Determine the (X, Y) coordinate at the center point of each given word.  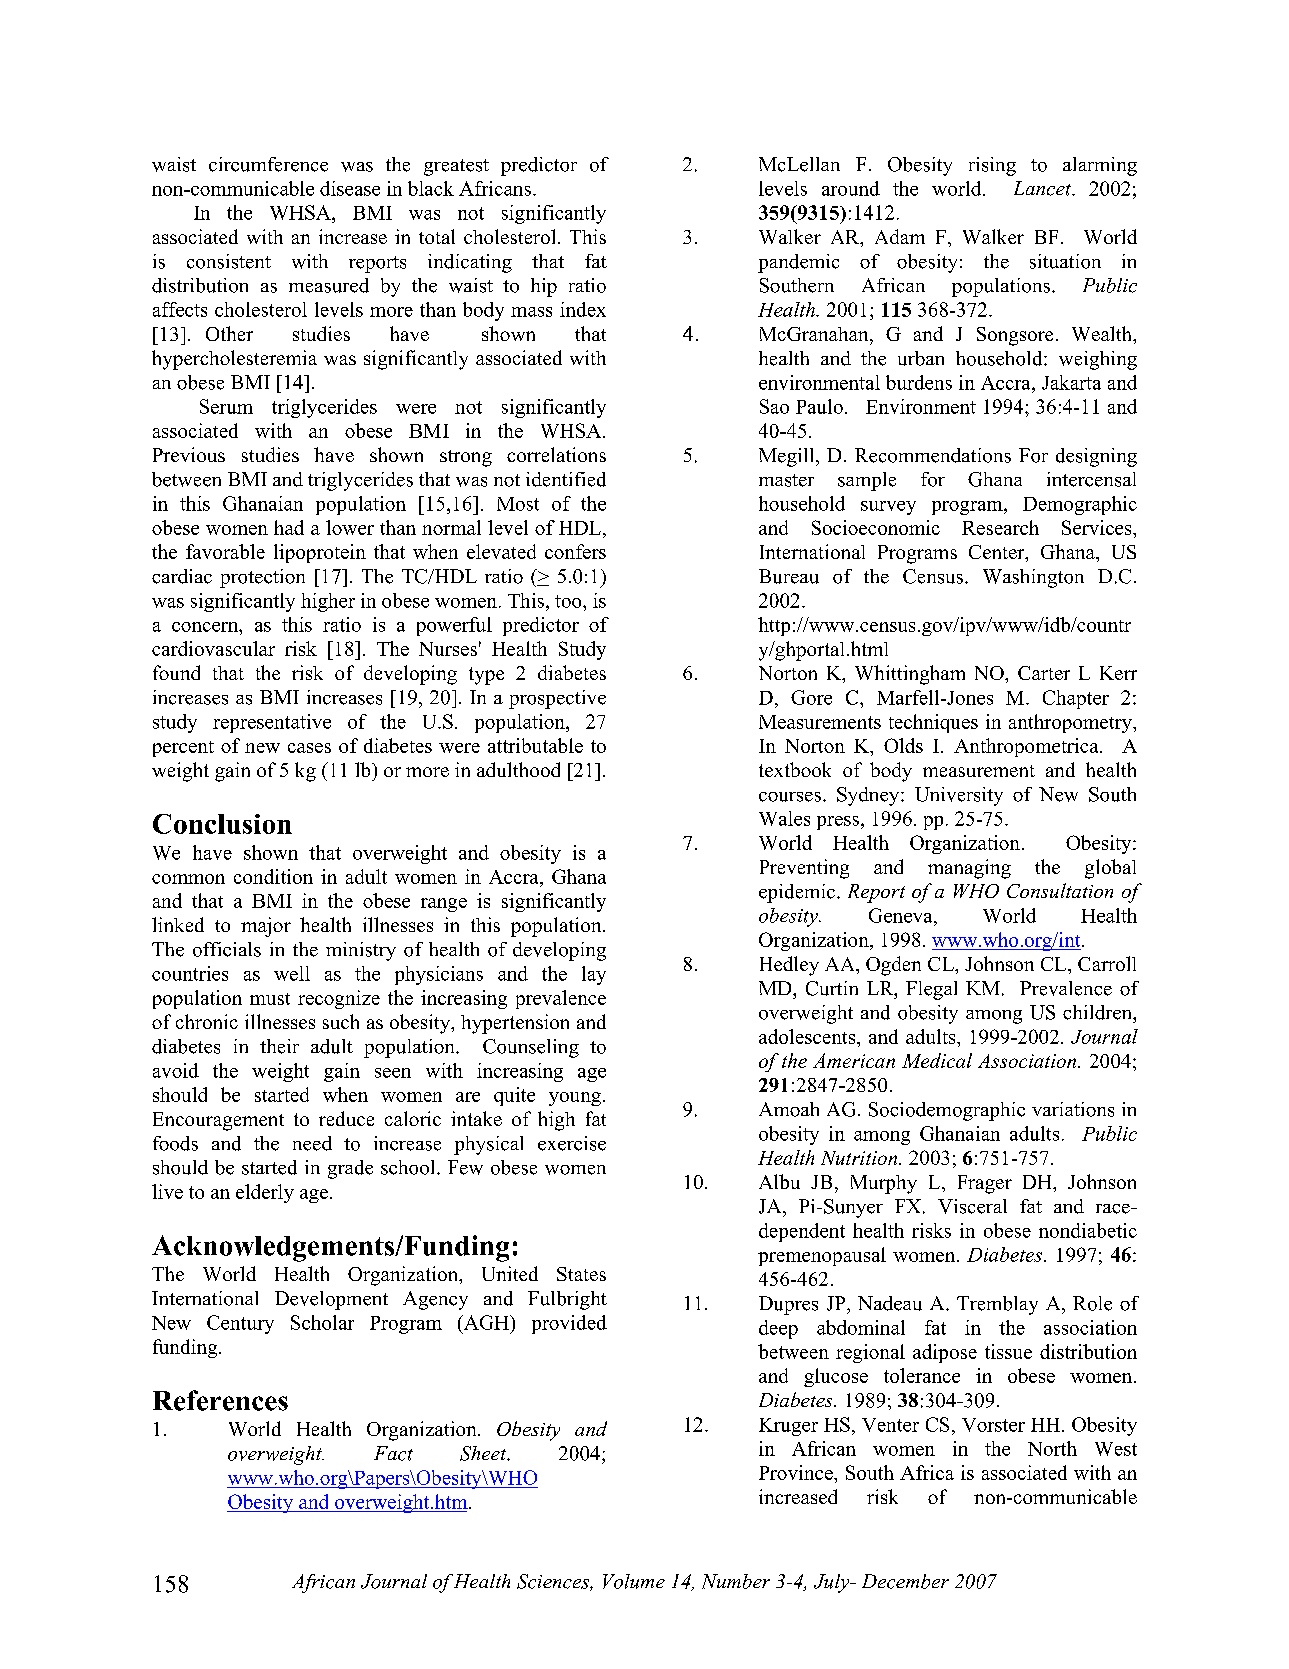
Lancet (1044, 188)
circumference (268, 164)
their (279, 1046)
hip (544, 287)
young (575, 1099)
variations (1073, 1109)
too (569, 601)
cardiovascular (213, 648)
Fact (393, 1453)
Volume (634, 1581)
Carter (1044, 673)
